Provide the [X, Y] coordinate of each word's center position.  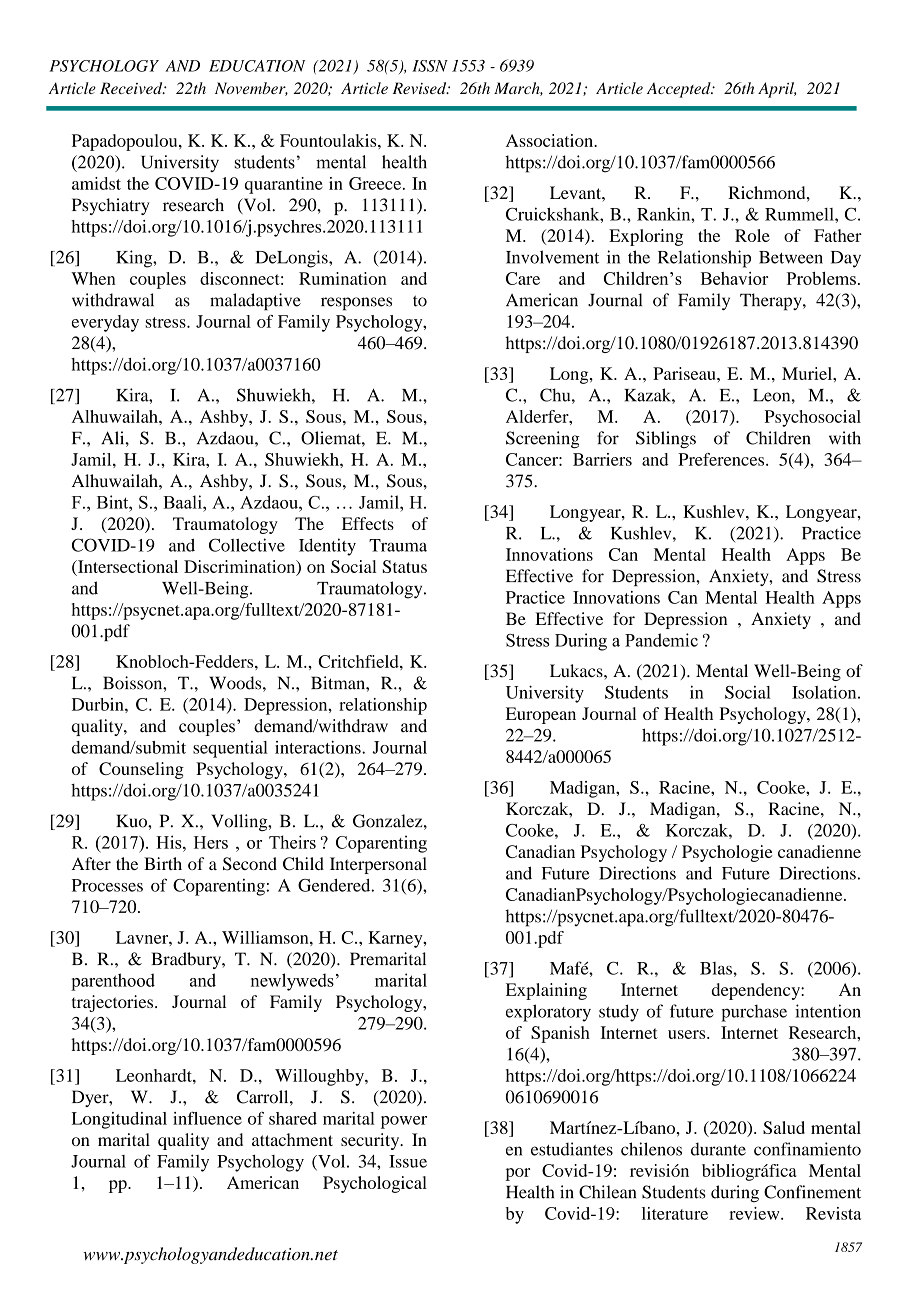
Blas [716, 968]
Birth [163, 863]
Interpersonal [378, 865]
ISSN [430, 66]
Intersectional [127, 566]
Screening [543, 440]
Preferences [722, 459]
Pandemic [661, 640]
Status [404, 566]
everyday [105, 323]
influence [207, 1118]
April [777, 90]
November [251, 89]
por [518, 1174]
